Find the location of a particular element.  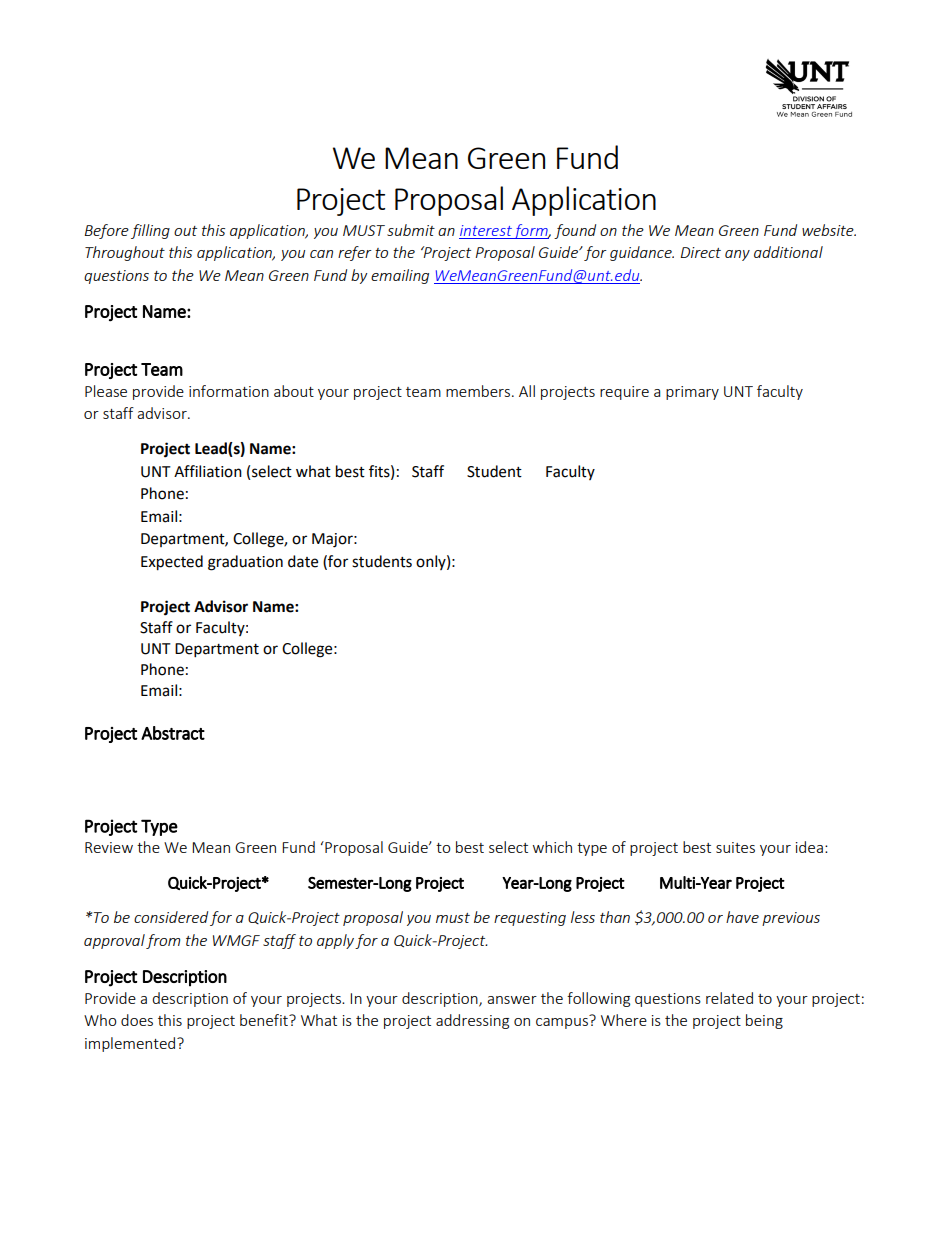

suites is located at coordinates (735, 847).
